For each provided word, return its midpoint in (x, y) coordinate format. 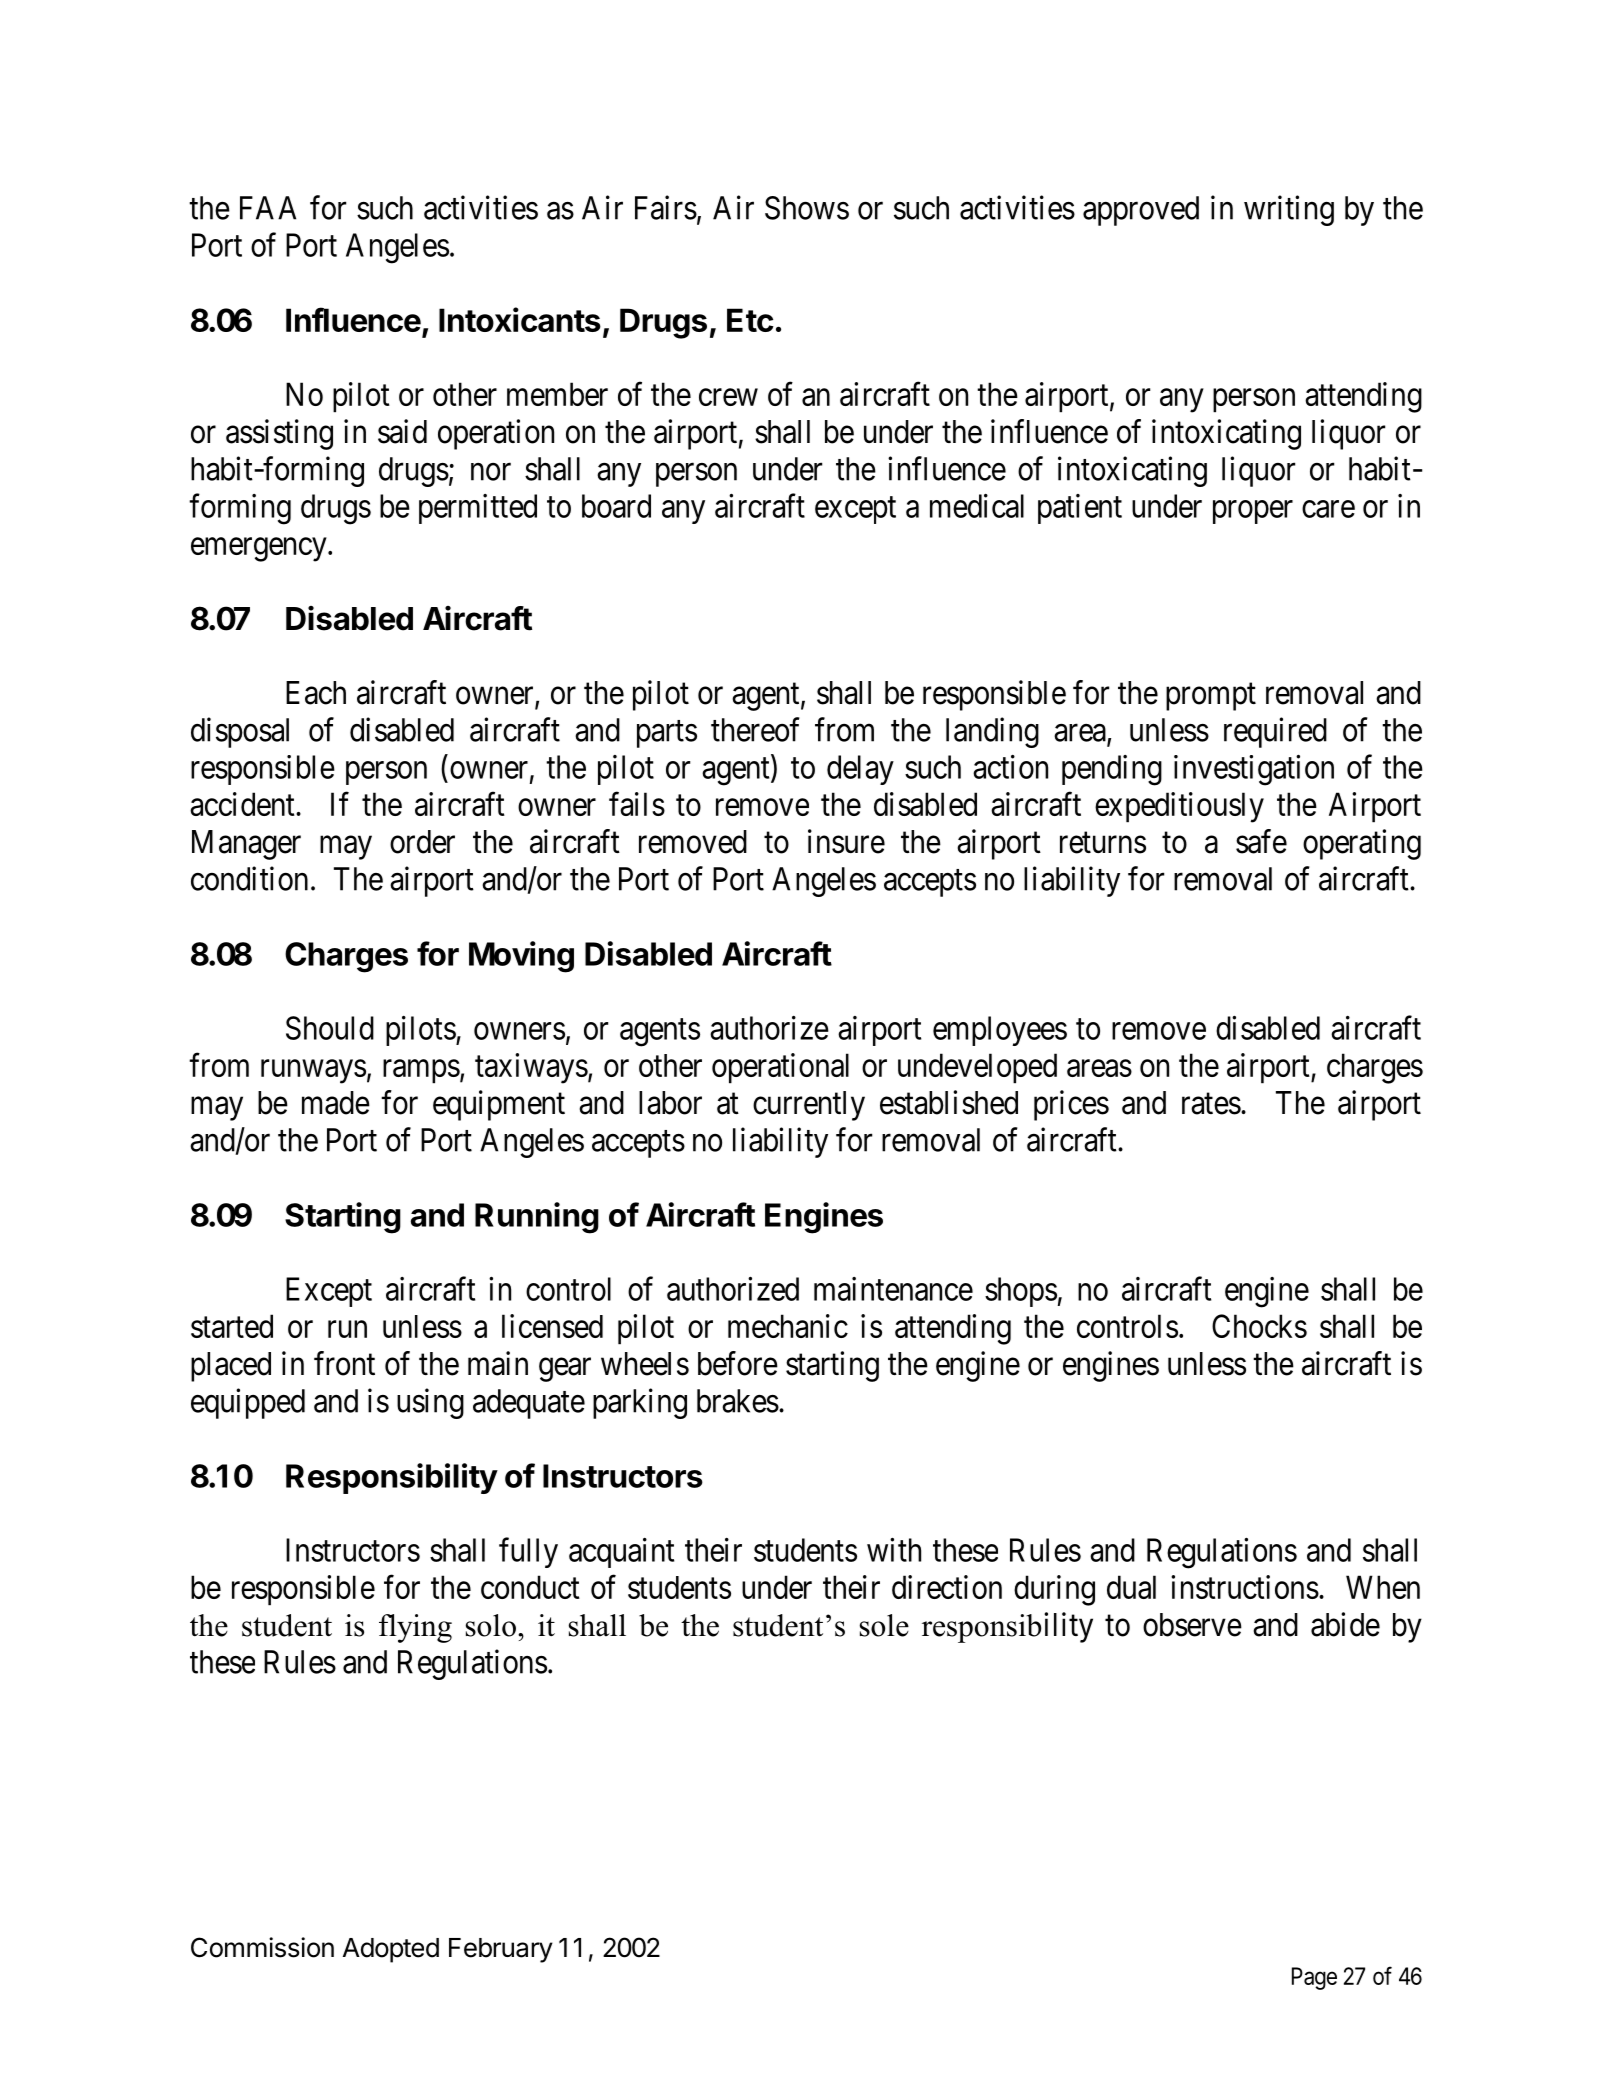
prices (1071, 1105)
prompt (1211, 697)
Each (316, 693)
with (894, 1550)
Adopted (391, 1950)
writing (1289, 210)
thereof (755, 729)
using (430, 1403)
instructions (1245, 1587)
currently (809, 1106)
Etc (750, 320)
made (336, 1103)
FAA (268, 208)
